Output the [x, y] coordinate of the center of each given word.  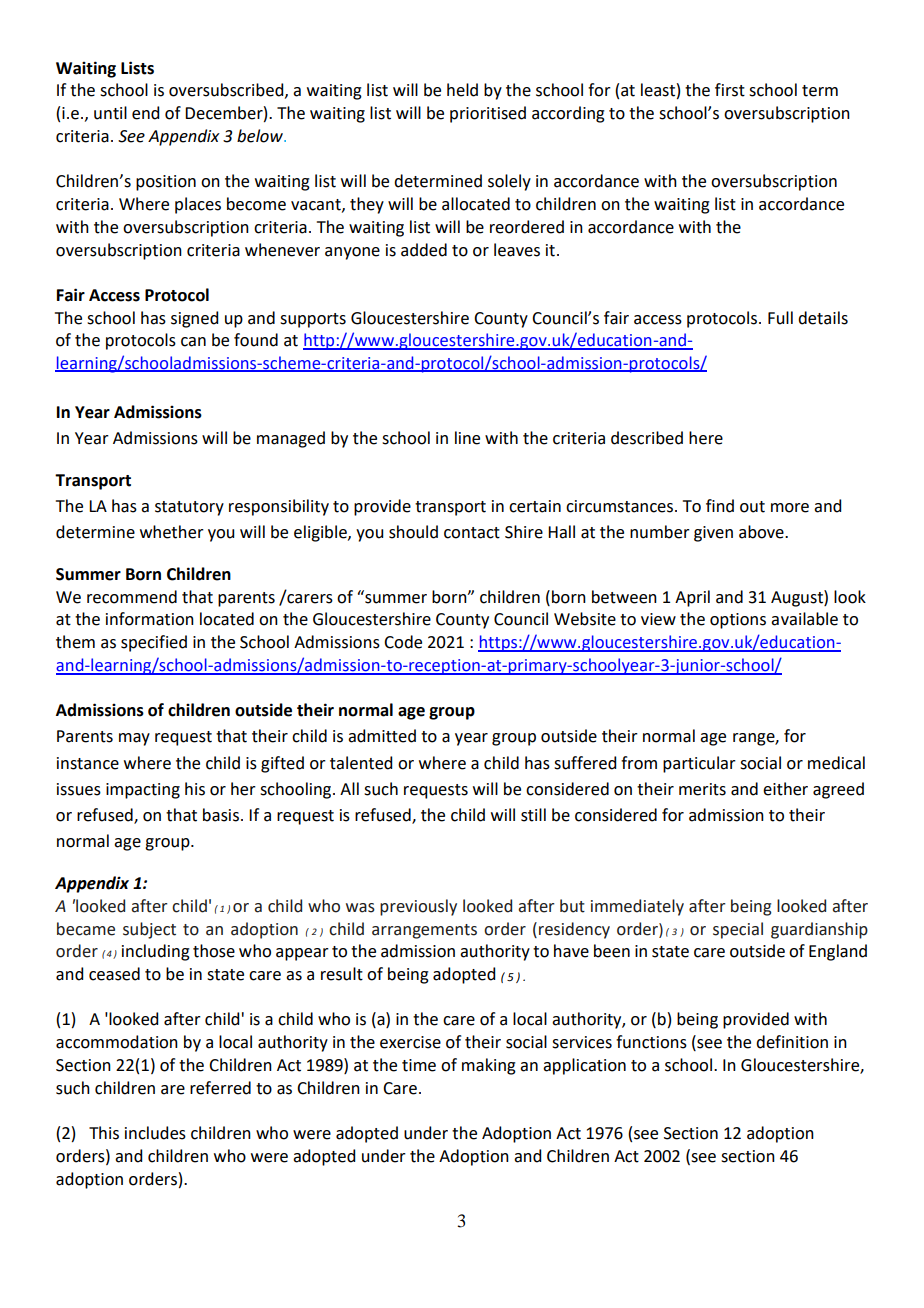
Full [780, 318]
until [110, 113]
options [738, 621]
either [785, 789]
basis [221, 815]
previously [418, 907]
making [489, 1066]
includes [155, 1133]
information [150, 619]
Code [403, 642]
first [730, 90]
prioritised [488, 114]
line [467, 438]
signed [194, 319]
